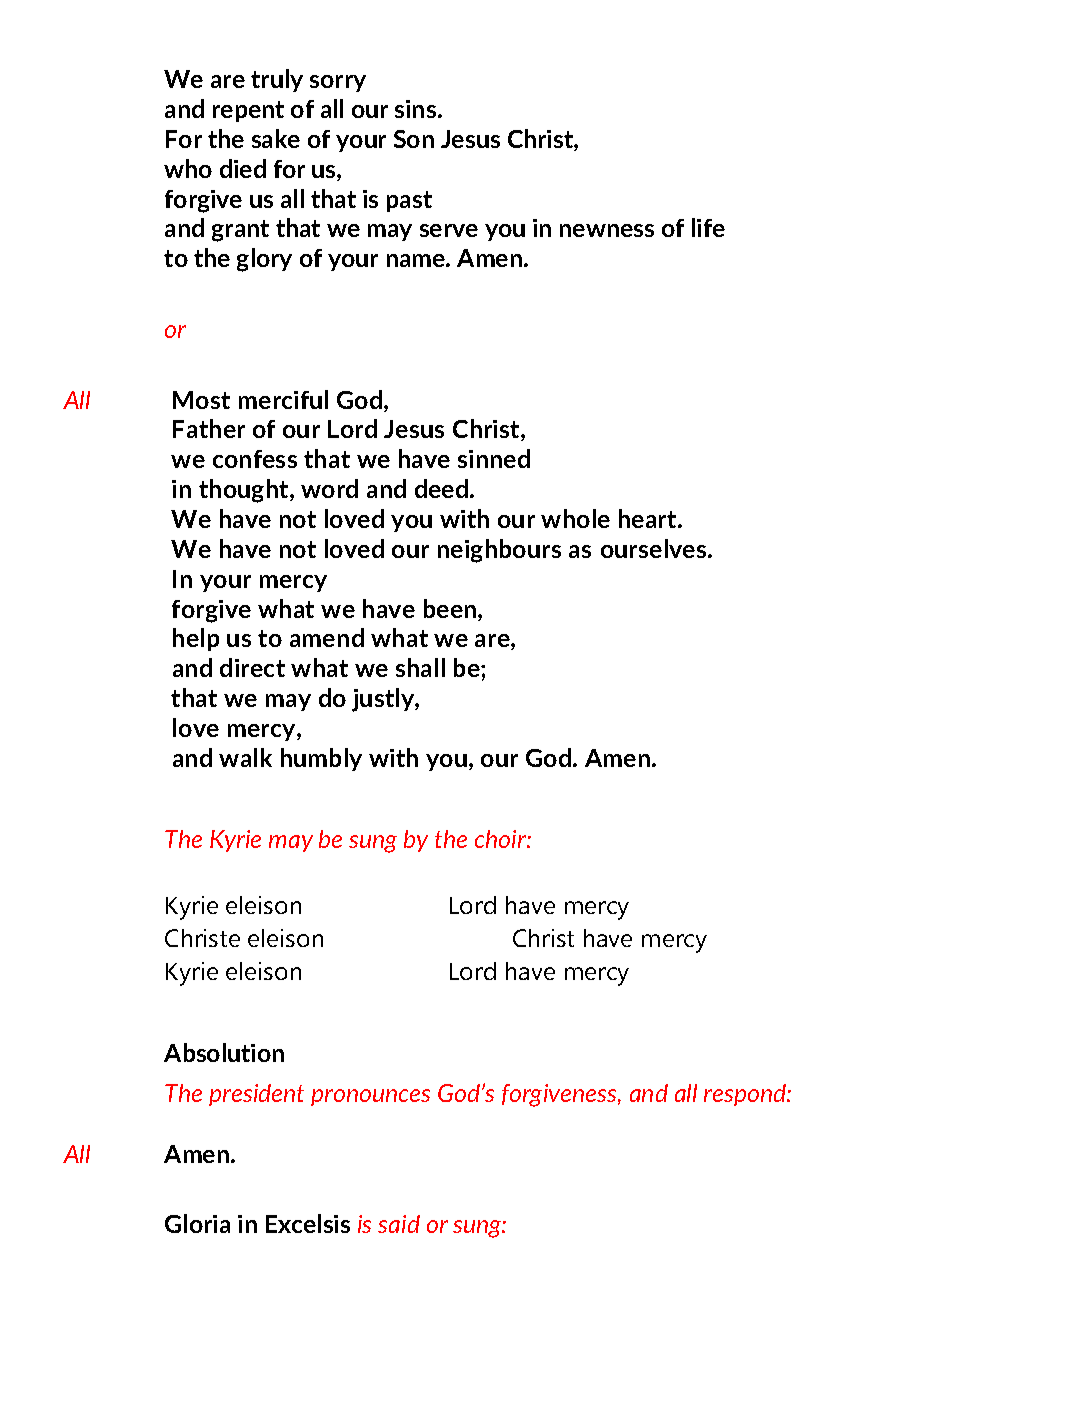  I want to click on pronounces, so click(370, 1097).
